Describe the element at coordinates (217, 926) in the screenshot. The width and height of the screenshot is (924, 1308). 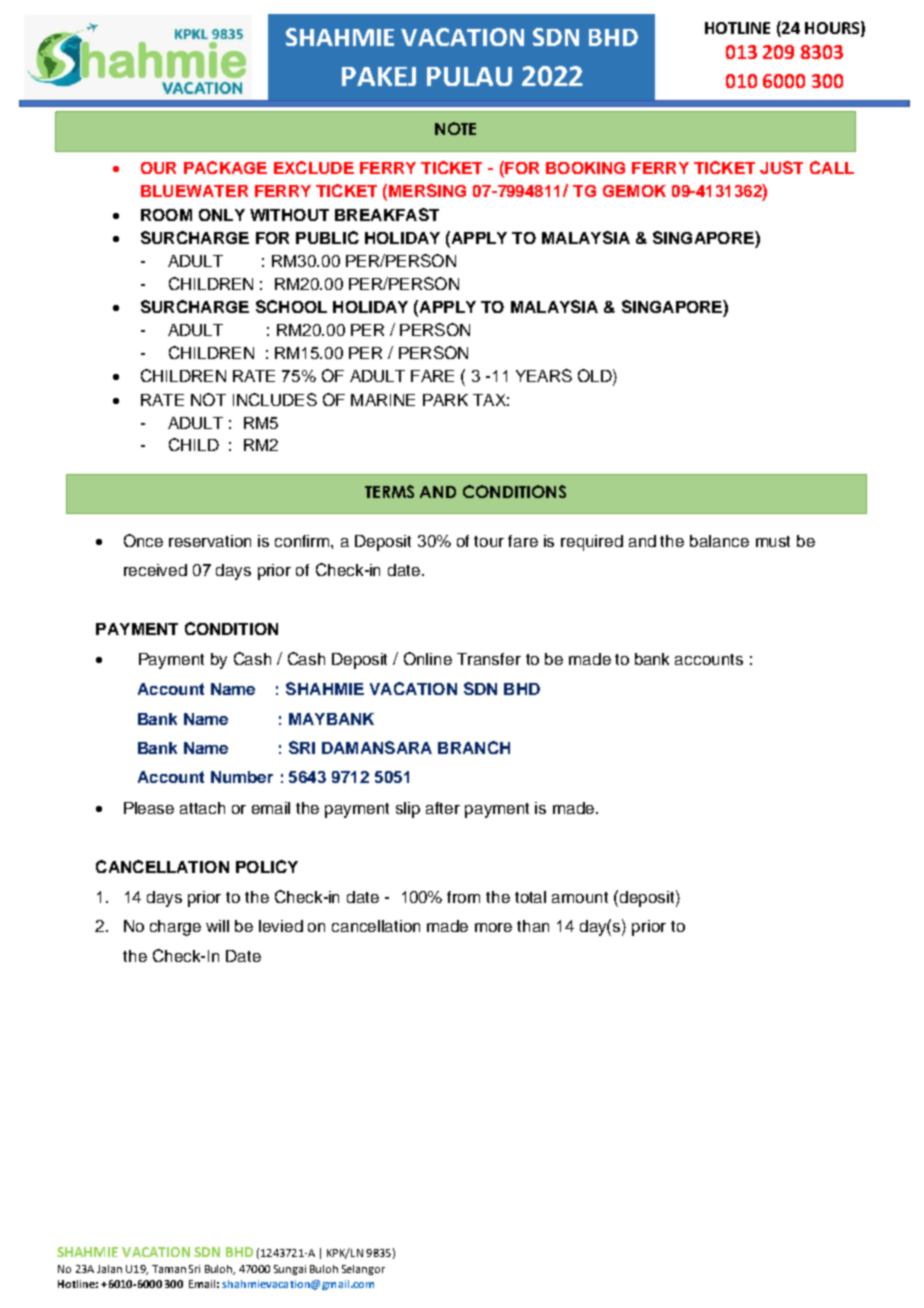
I see `will` at that location.
